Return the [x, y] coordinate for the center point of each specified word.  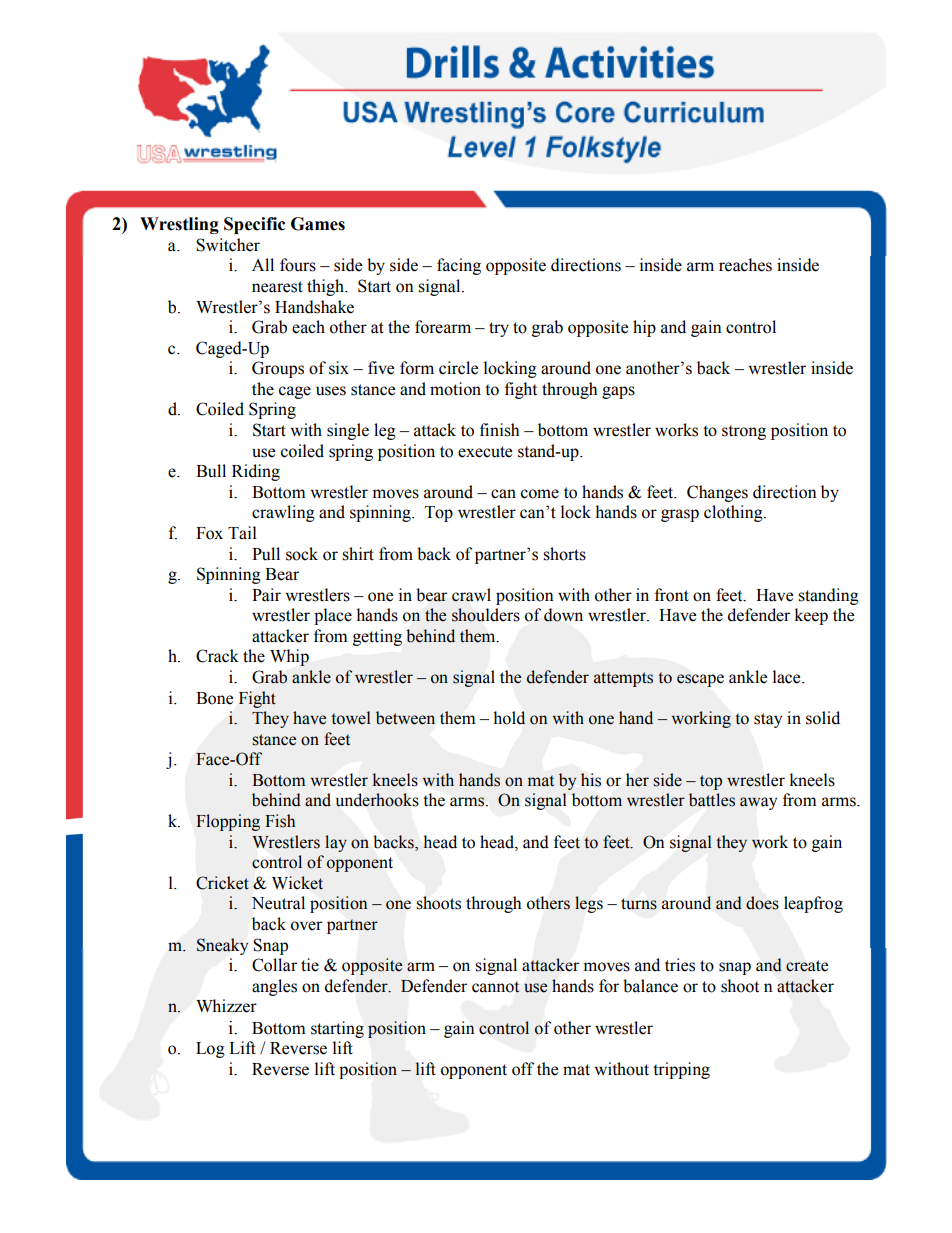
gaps [618, 392]
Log [210, 1050]
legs [589, 904]
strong [744, 432]
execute [485, 452]
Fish [280, 821]
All [263, 264]
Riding [256, 472]
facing [459, 266]
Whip [289, 657]
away [758, 803]
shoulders [486, 615]
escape [700, 680]
